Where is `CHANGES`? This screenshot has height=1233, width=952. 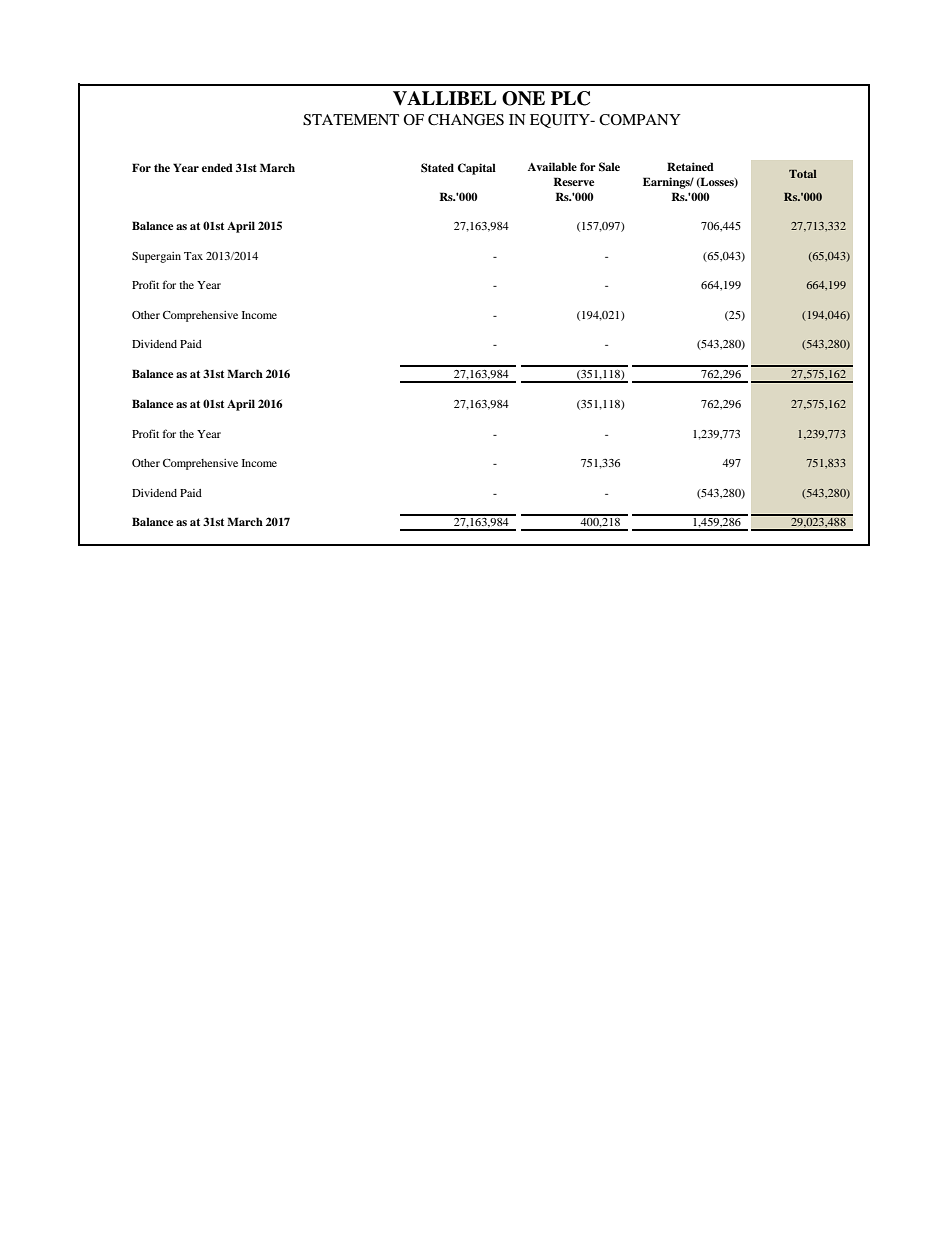 CHANGES is located at coordinates (466, 120).
